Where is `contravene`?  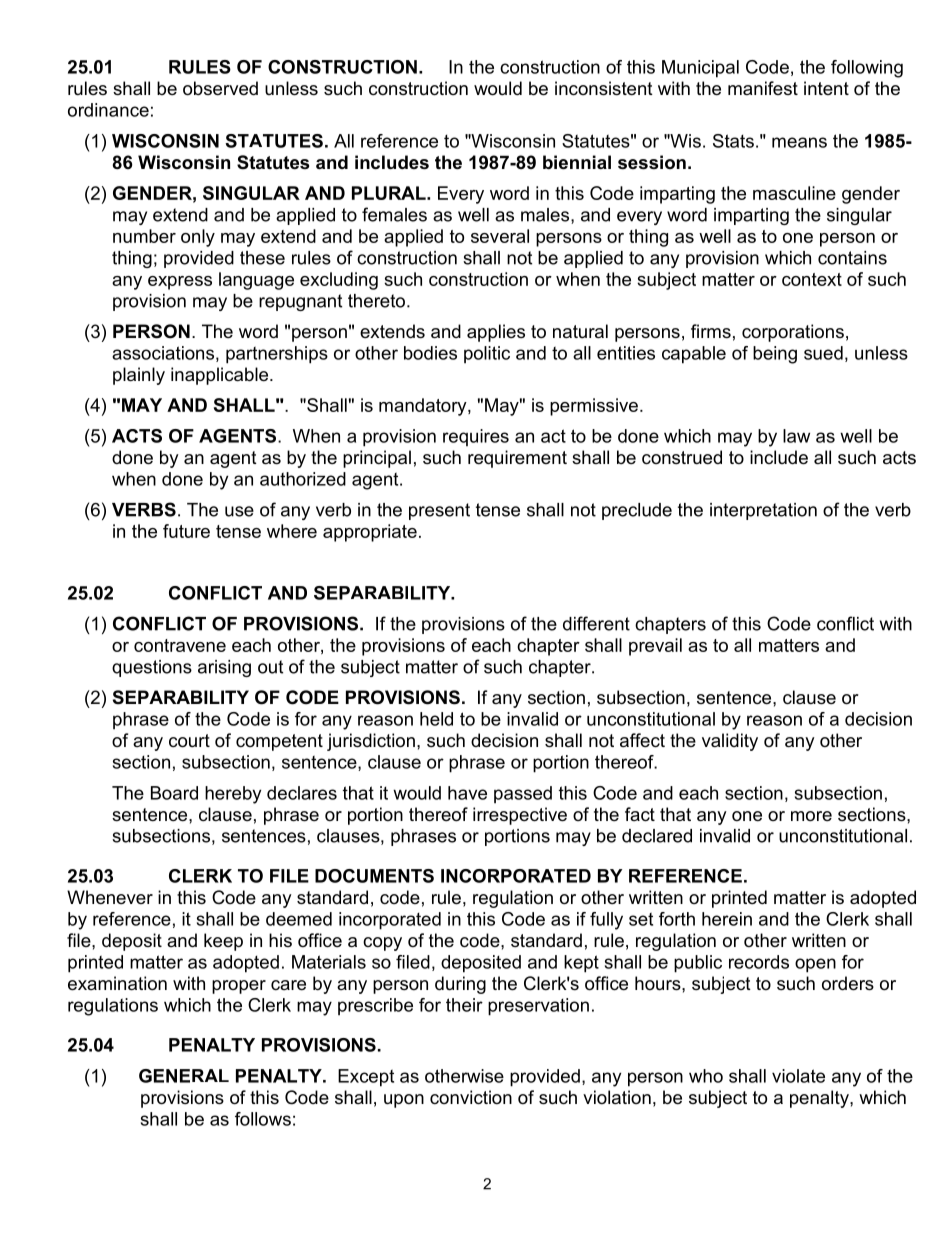 contravene is located at coordinates (180, 645).
